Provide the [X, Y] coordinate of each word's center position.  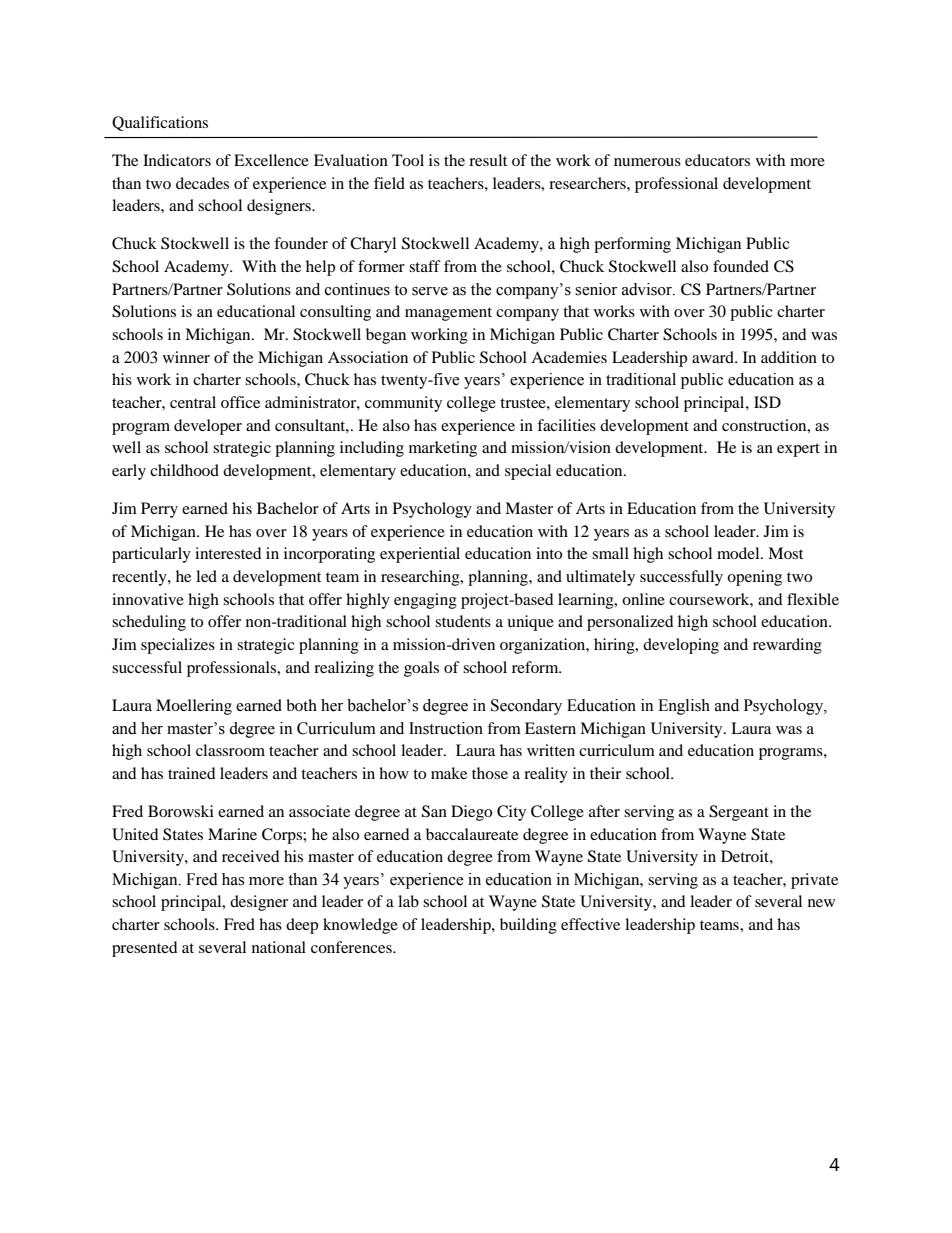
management [448, 314]
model [739, 553]
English [684, 707]
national [279, 947]
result [488, 160]
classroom [230, 750]
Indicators [177, 160]
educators [717, 160]
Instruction [446, 728]
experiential [420, 555]
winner [186, 357]
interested [228, 553]
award [714, 357]
